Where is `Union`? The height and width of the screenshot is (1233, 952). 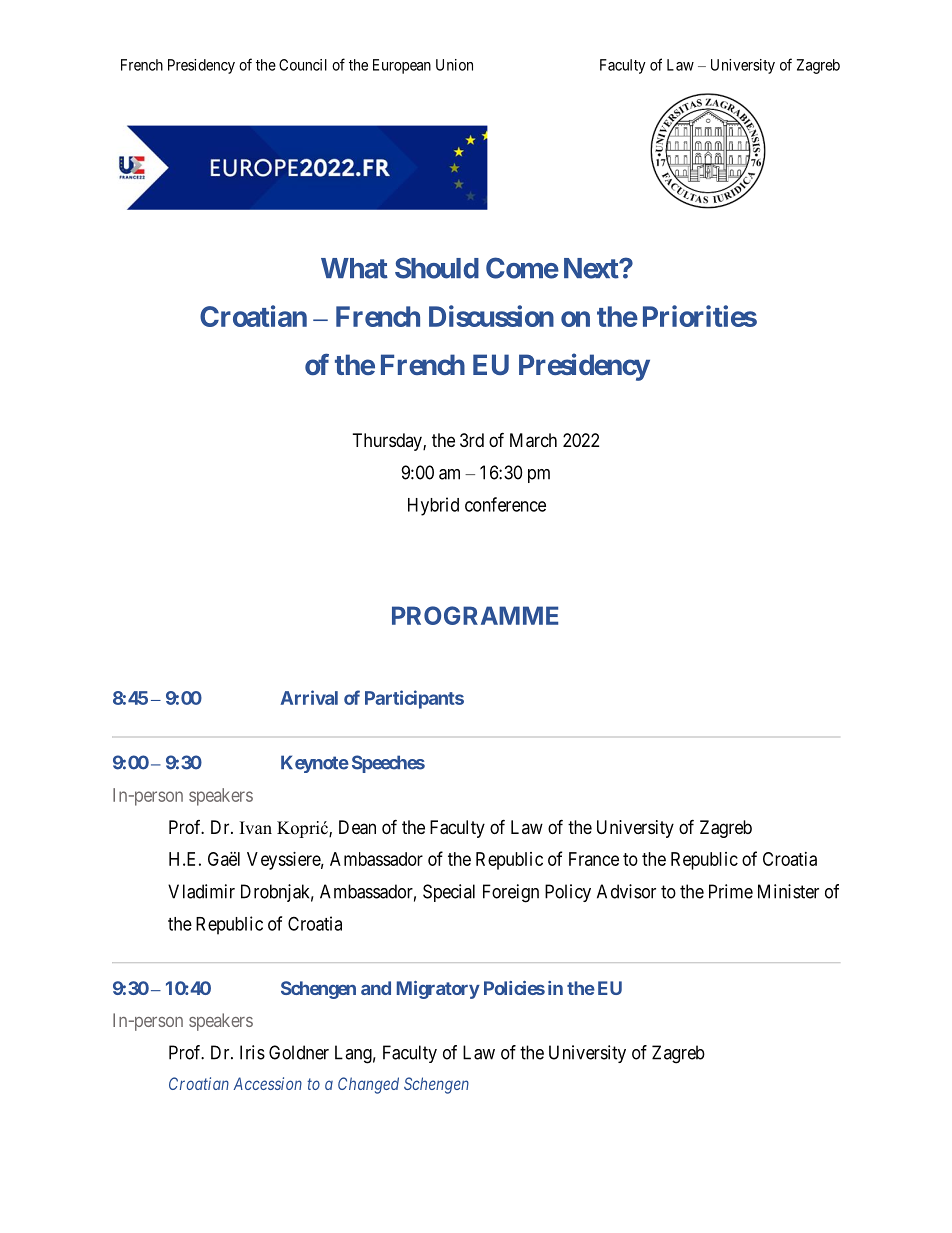
Union is located at coordinates (454, 65).
